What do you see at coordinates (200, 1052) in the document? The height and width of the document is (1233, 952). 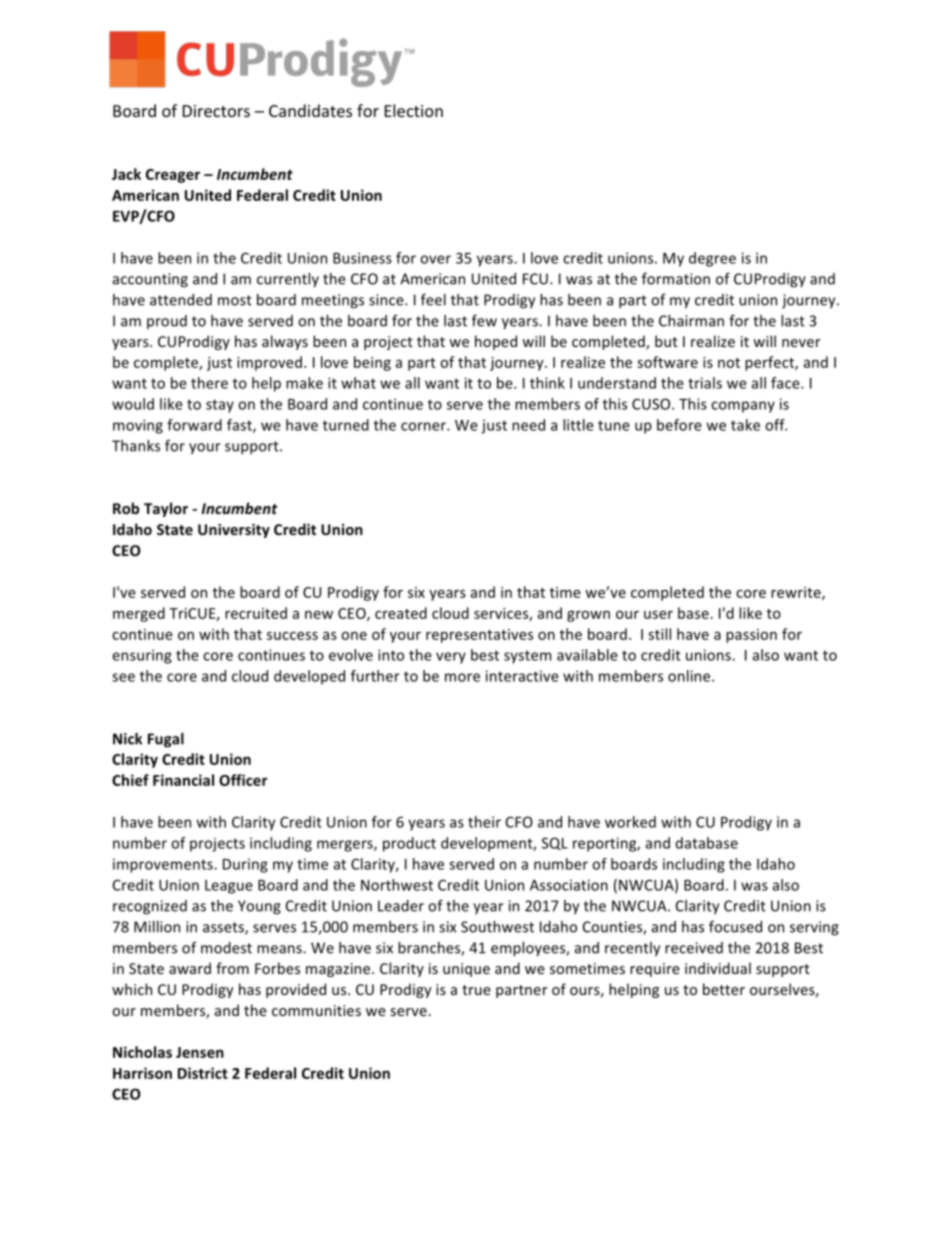 I see `Jensen` at bounding box center [200, 1052].
